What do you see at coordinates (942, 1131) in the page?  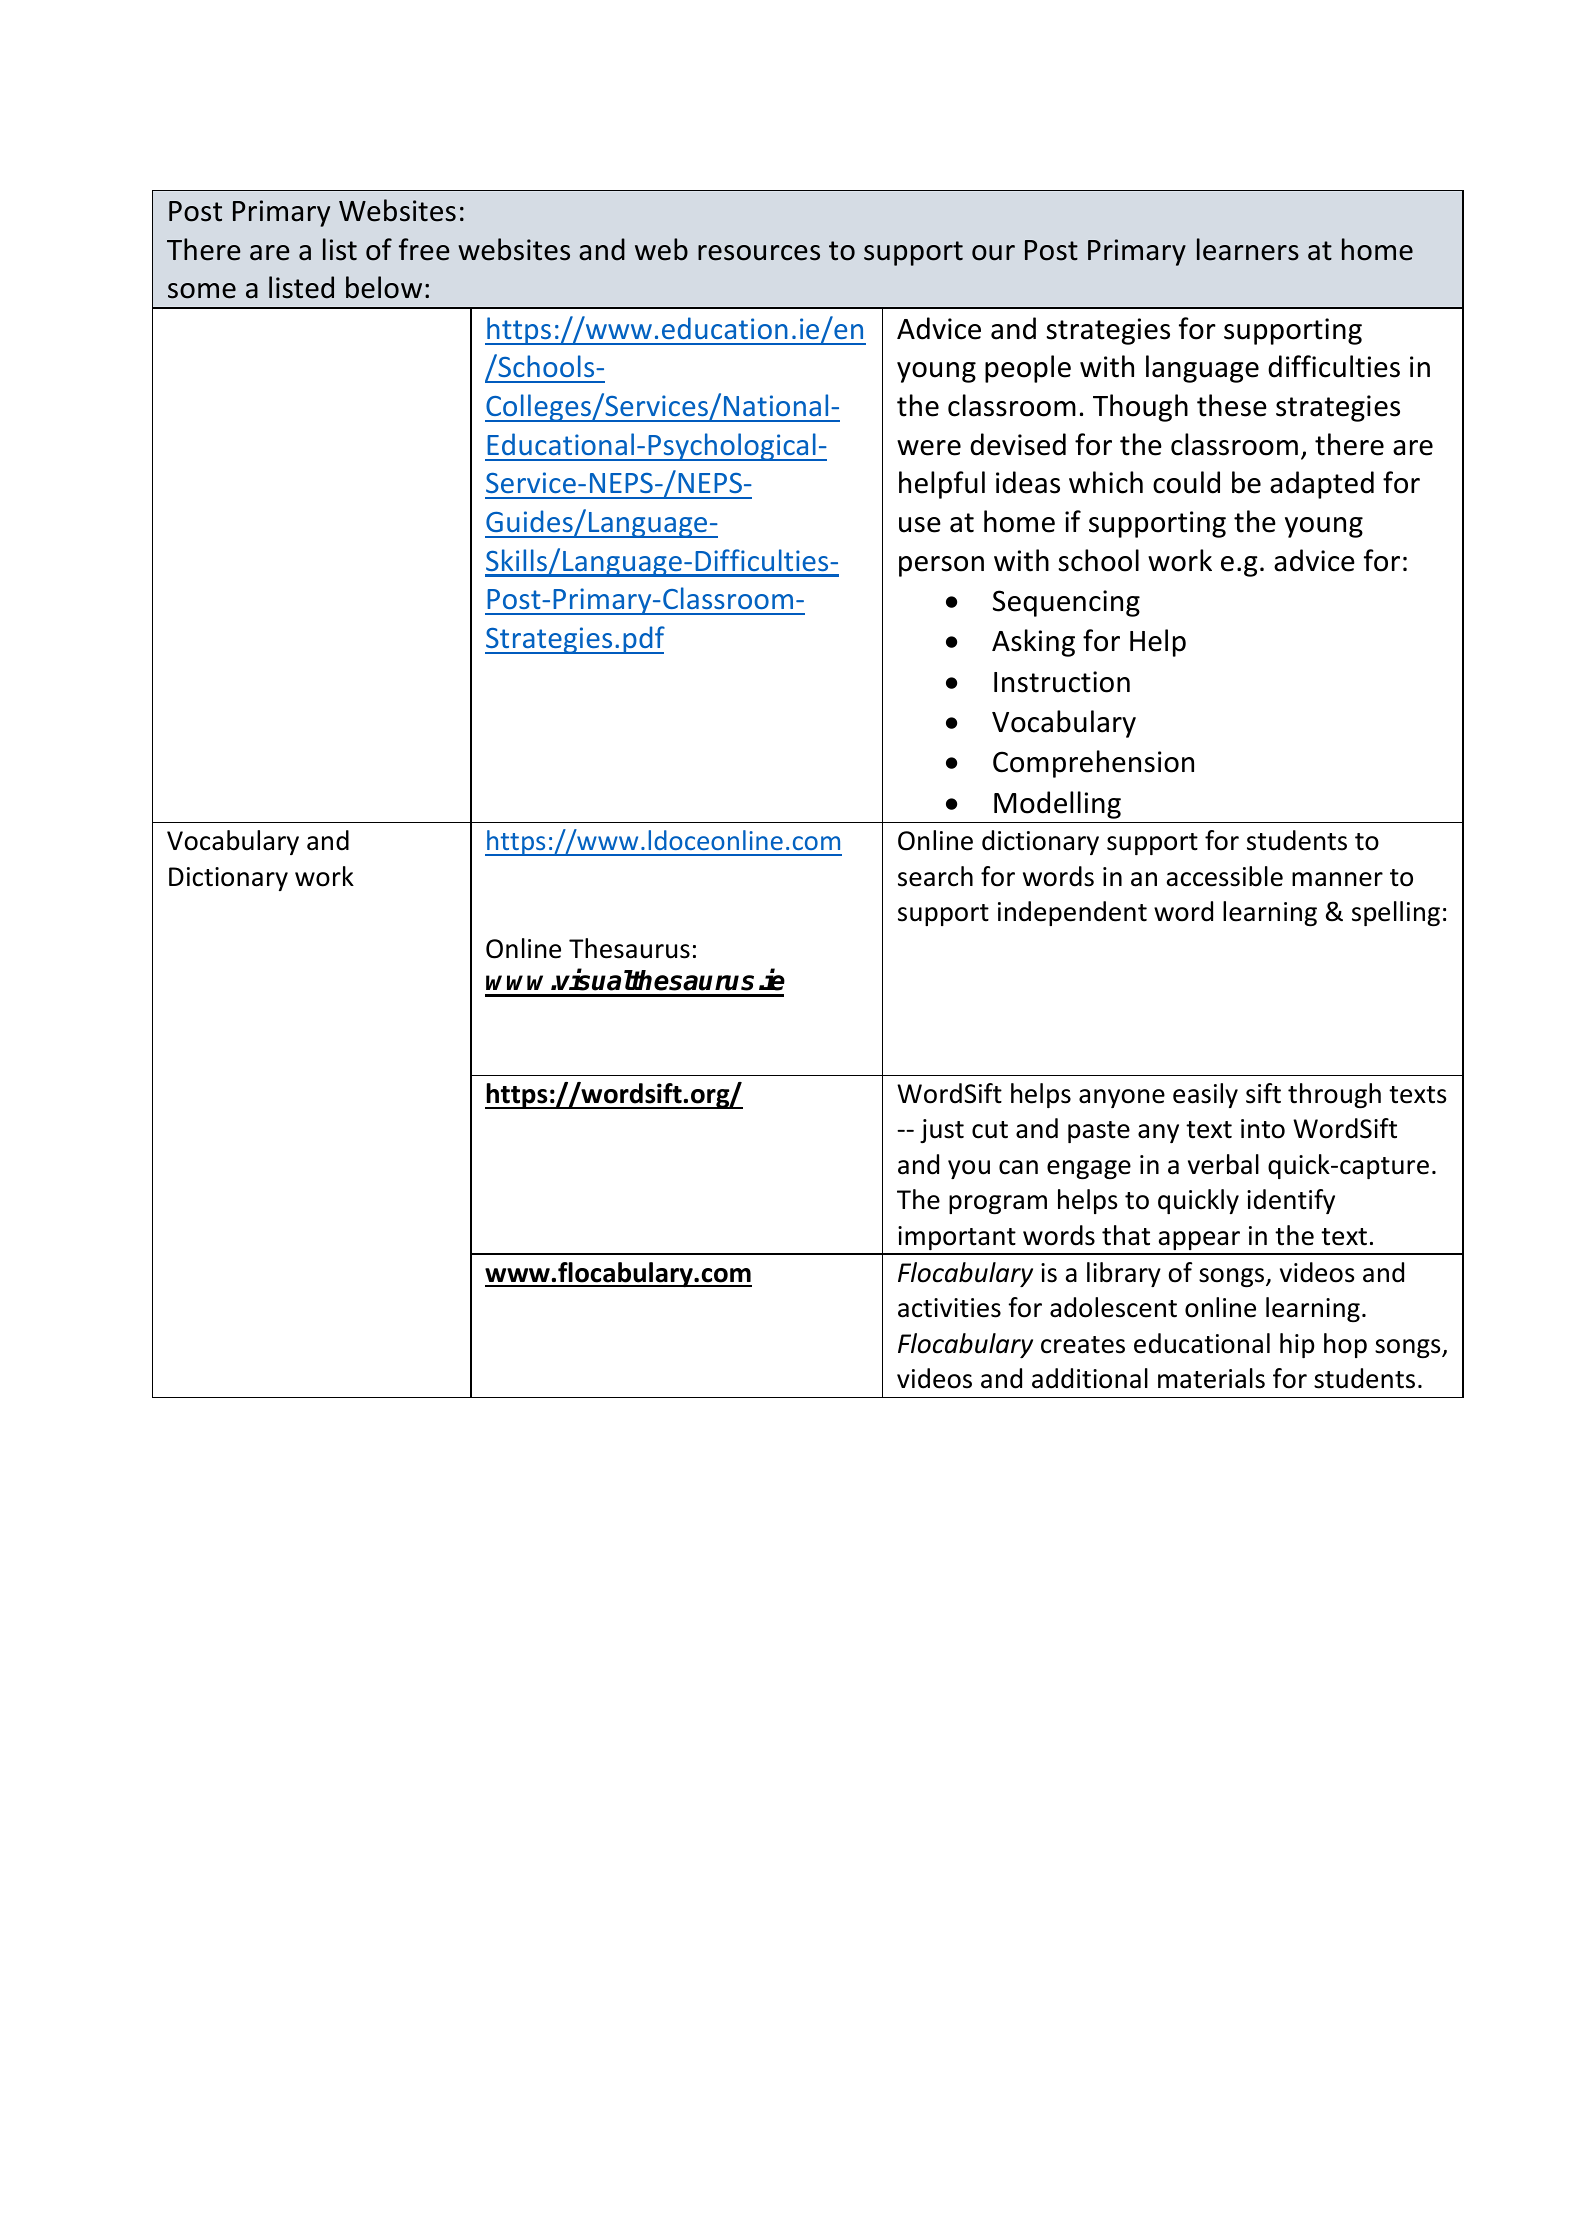 I see `just` at bounding box center [942, 1131].
